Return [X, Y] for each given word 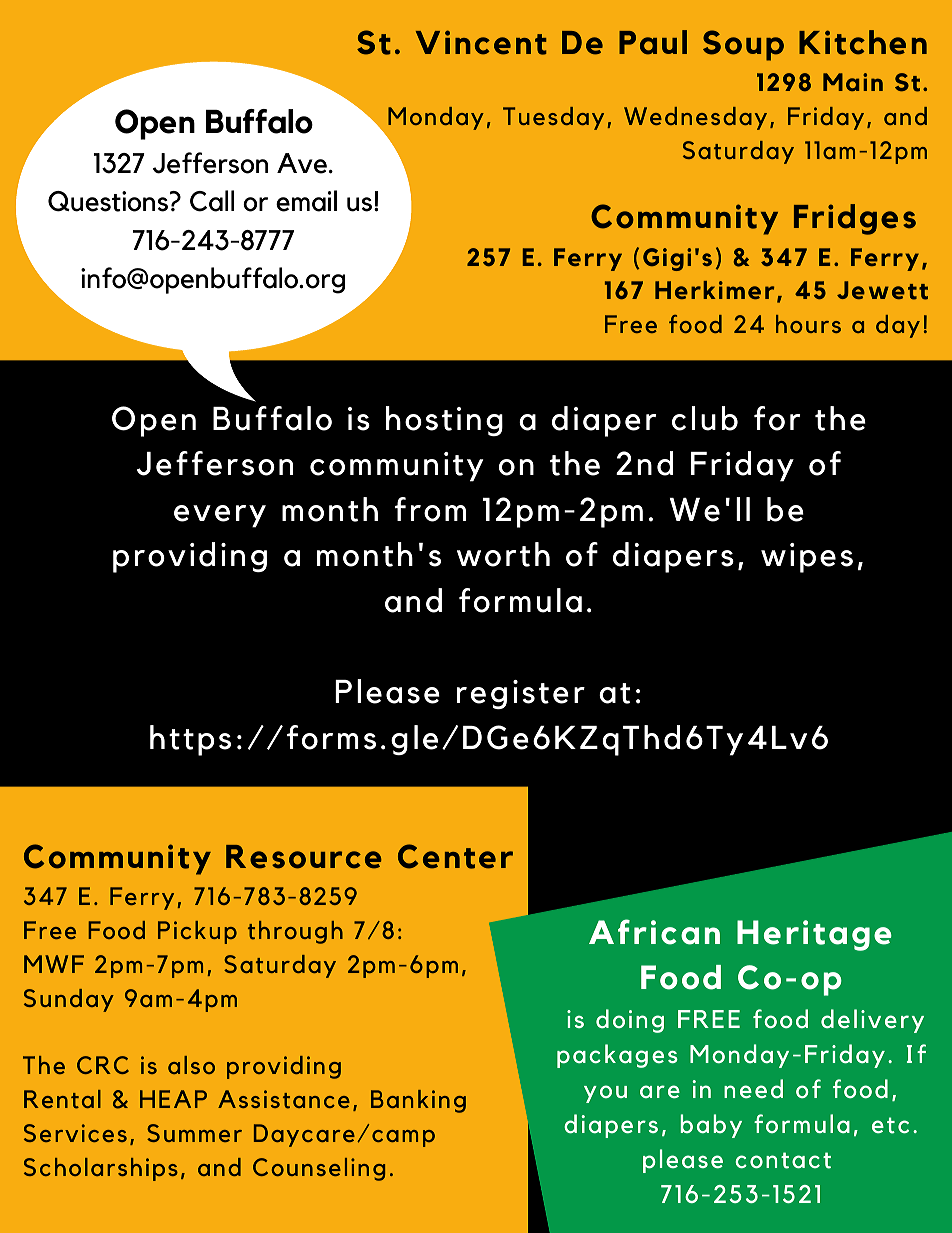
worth [503, 554]
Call [212, 201]
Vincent [481, 42]
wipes [807, 558]
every [220, 516]
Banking [418, 1101]
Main [853, 82]
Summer [194, 1133]
